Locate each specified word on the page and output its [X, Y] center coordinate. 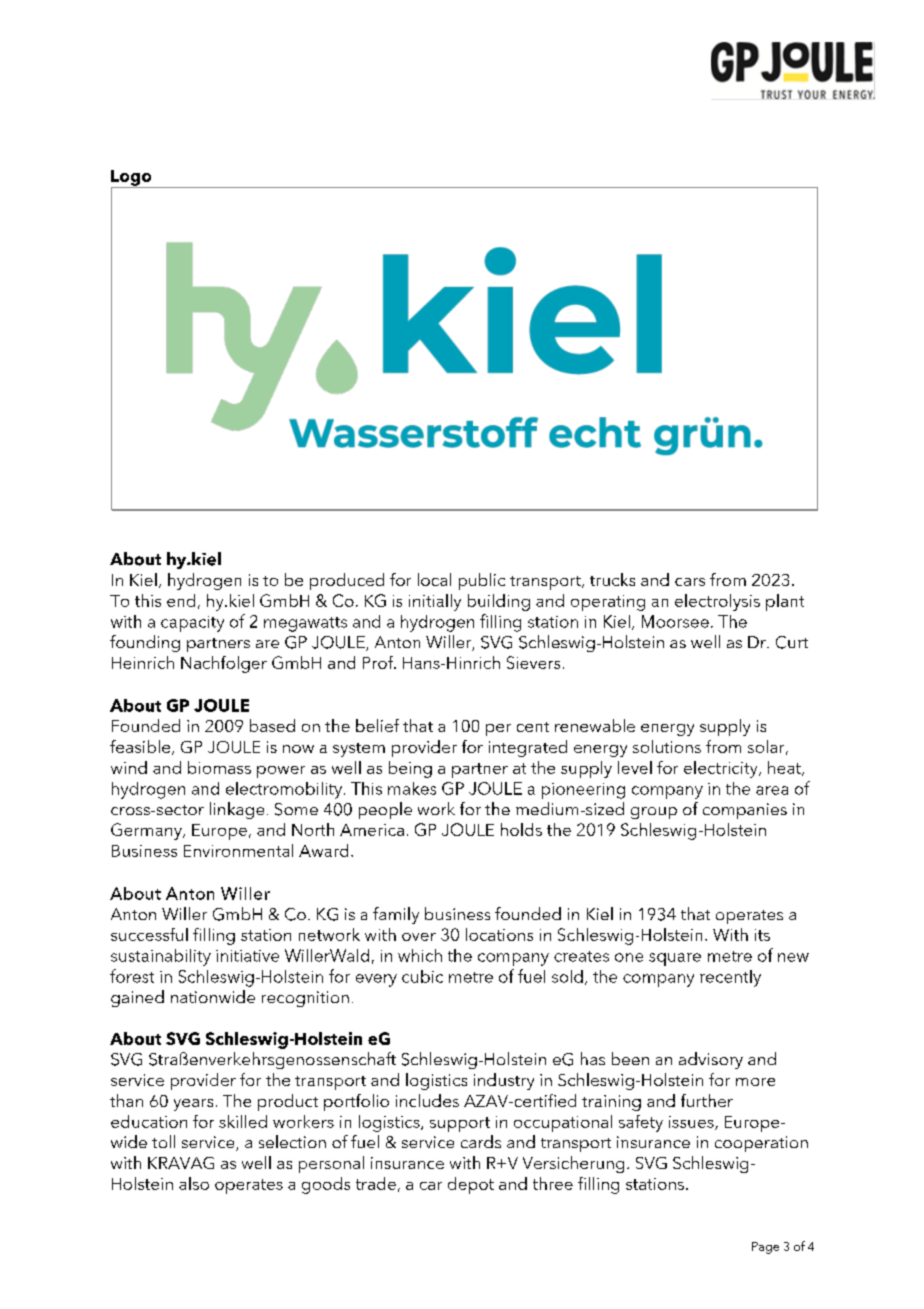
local [434, 579]
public [482, 581]
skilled [243, 1121]
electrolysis [717, 602]
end [181, 600]
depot [471, 1185]
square [675, 959]
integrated [528, 748]
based [272, 725]
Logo [132, 179]
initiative [247, 956]
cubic [422, 976]
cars [690, 582]
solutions [667, 746]
